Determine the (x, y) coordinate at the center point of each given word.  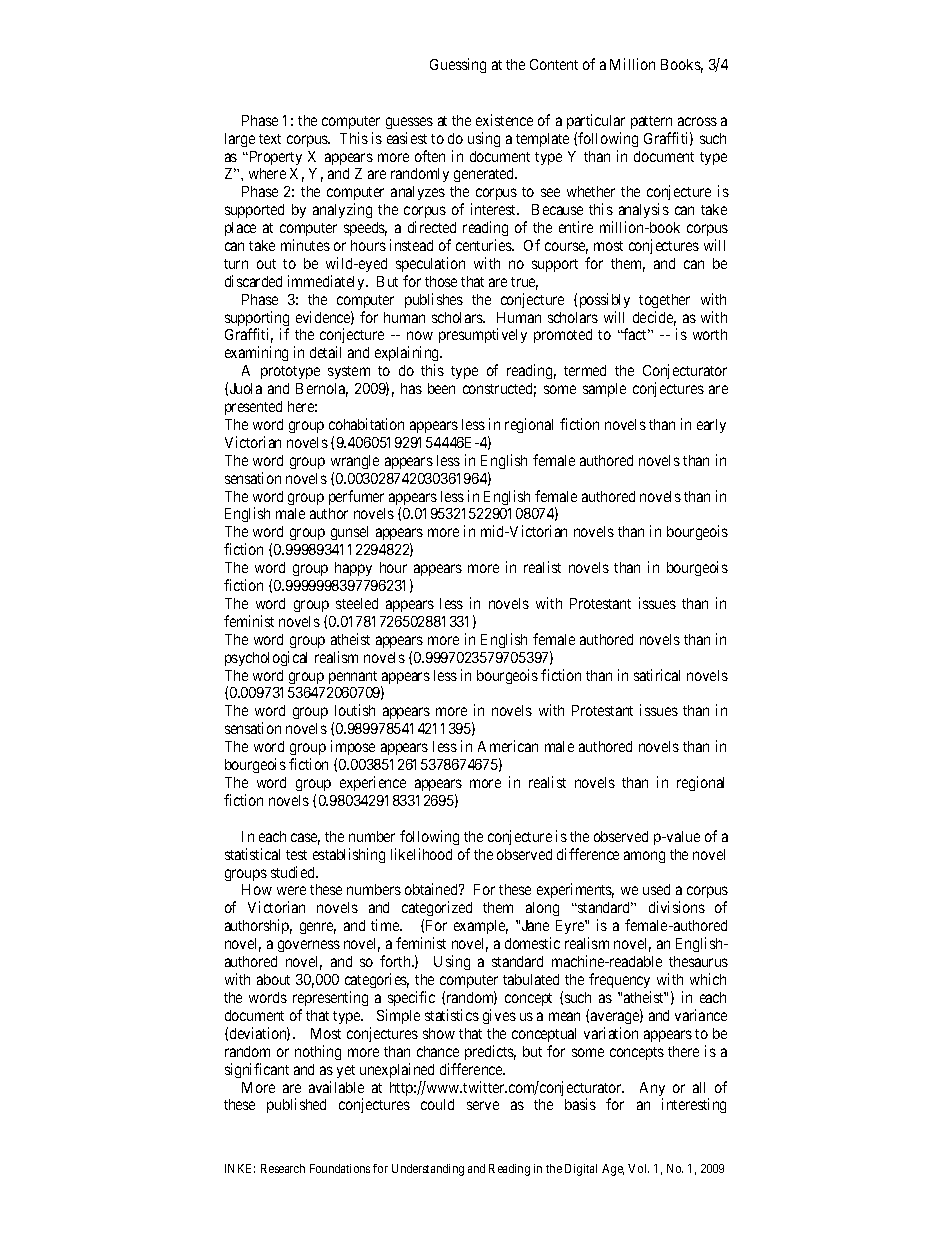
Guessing (458, 65)
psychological (266, 658)
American (508, 746)
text (270, 139)
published (296, 1105)
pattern (651, 122)
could (437, 1104)
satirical (657, 675)
